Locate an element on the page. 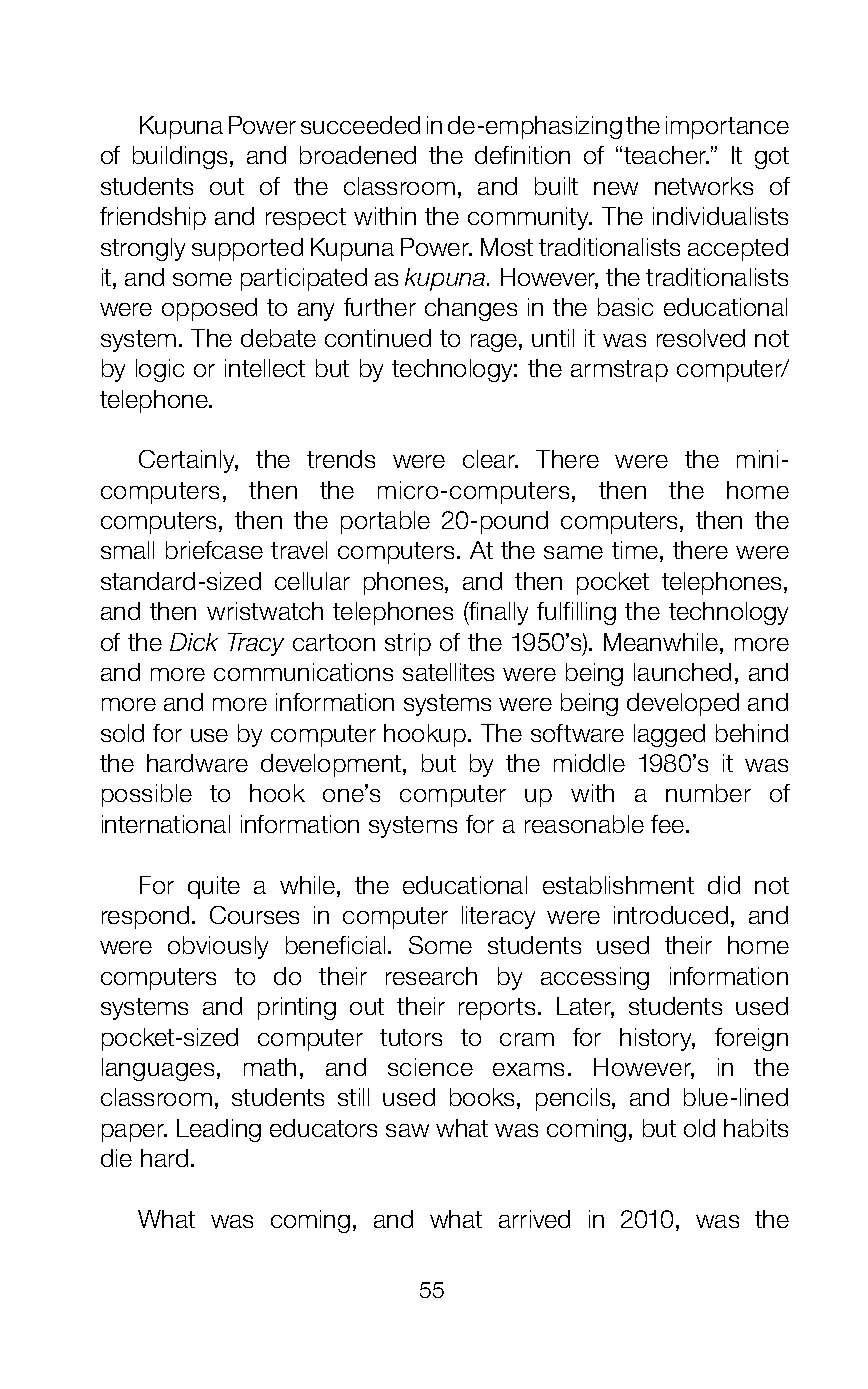 This image has height=1389, width=868. history is located at coordinates (657, 1039).
